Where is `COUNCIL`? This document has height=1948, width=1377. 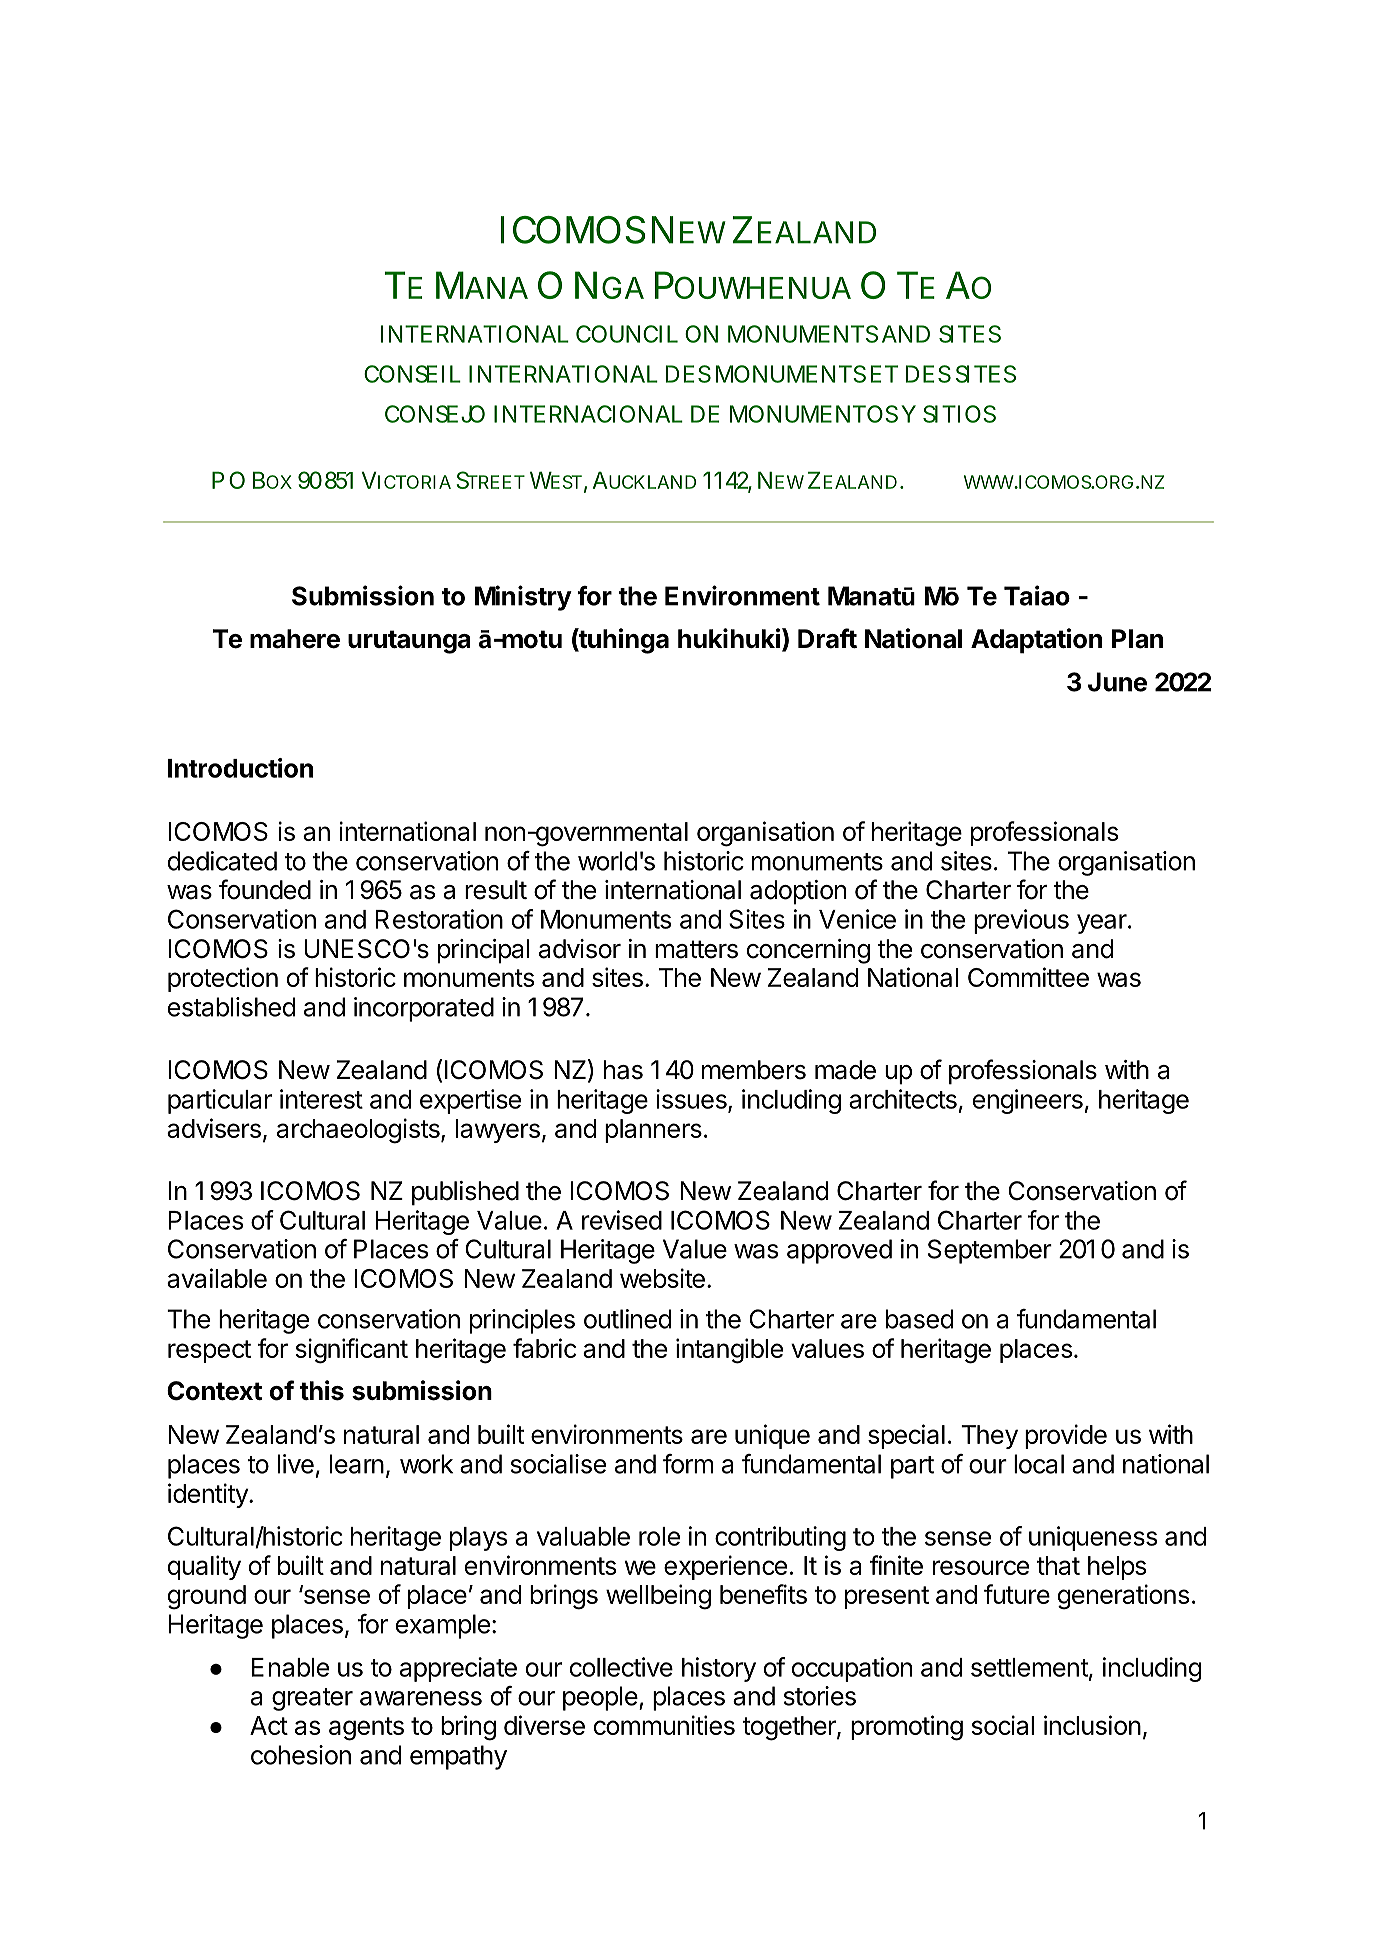
COUNCIL is located at coordinates (626, 334).
